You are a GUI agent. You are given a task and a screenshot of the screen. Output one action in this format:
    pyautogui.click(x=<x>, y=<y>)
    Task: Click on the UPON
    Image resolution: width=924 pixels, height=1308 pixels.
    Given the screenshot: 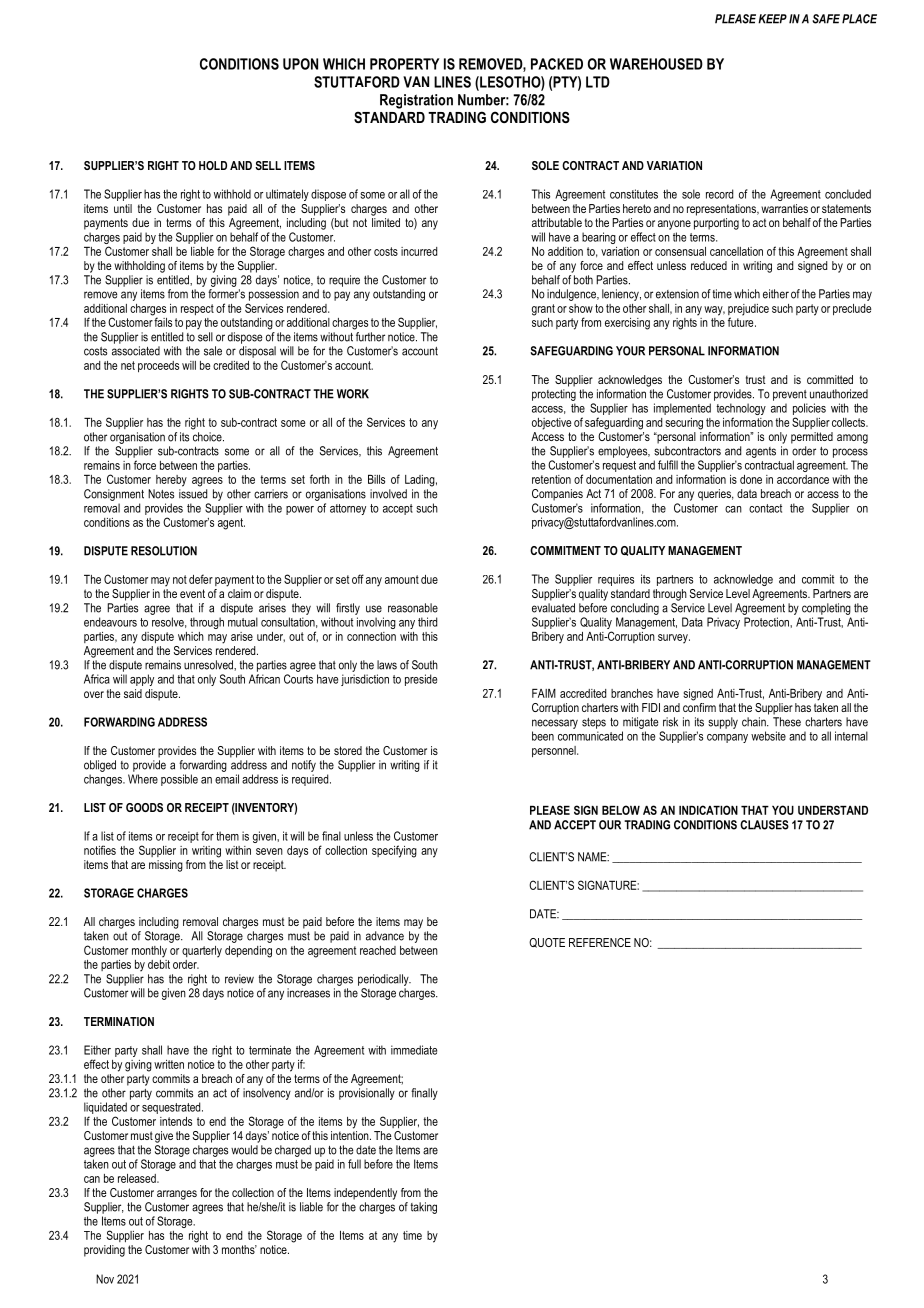 What is the action you would take?
    pyautogui.click(x=300, y=64)
